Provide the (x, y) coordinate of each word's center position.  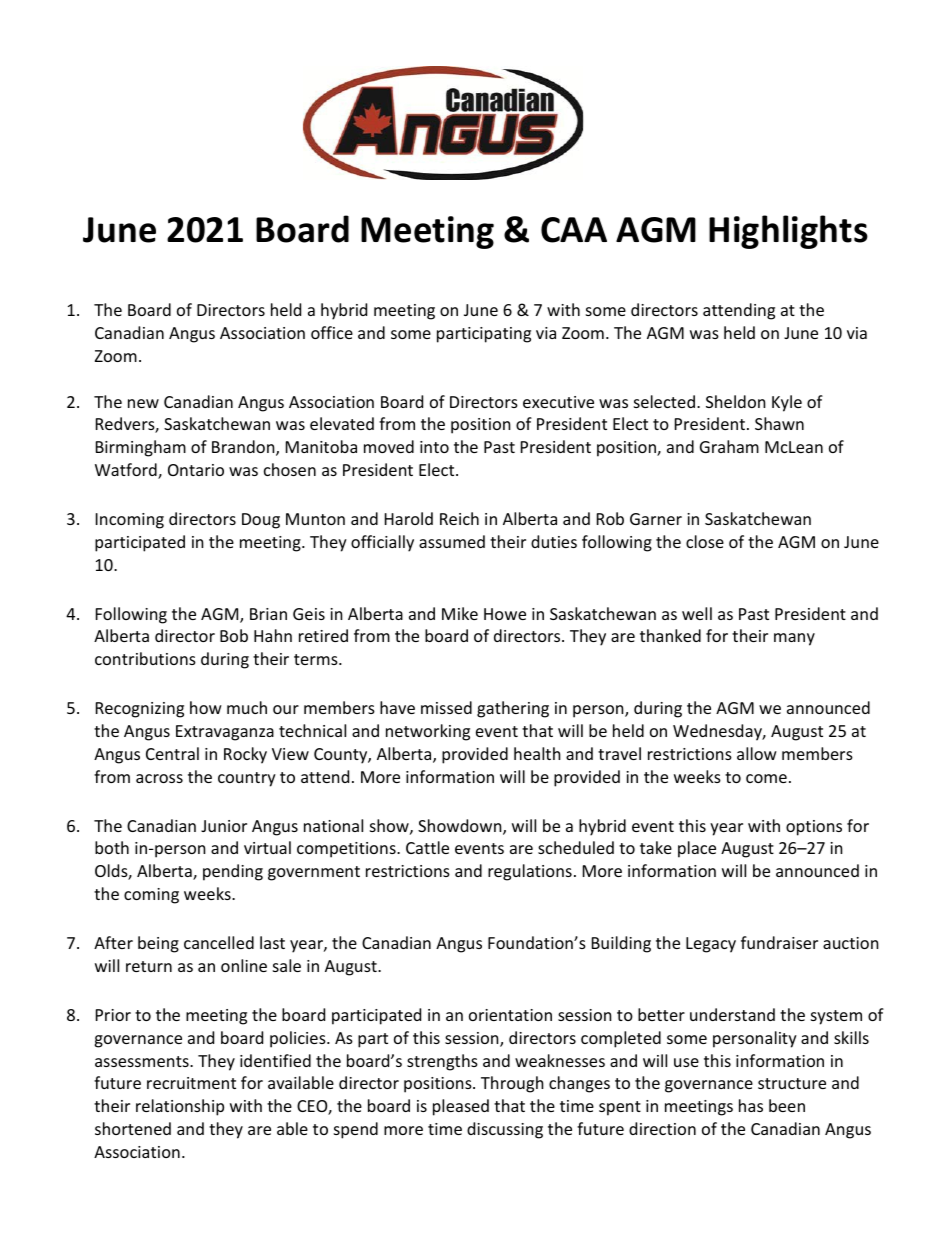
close (705, 541)
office (332, 332)
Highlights (788, 232)
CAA (574, 230)
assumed (452, 541)
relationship (180, 1107)
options (814, 828)
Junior (224, 826)
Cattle (427, 847)
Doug (261, 521)
